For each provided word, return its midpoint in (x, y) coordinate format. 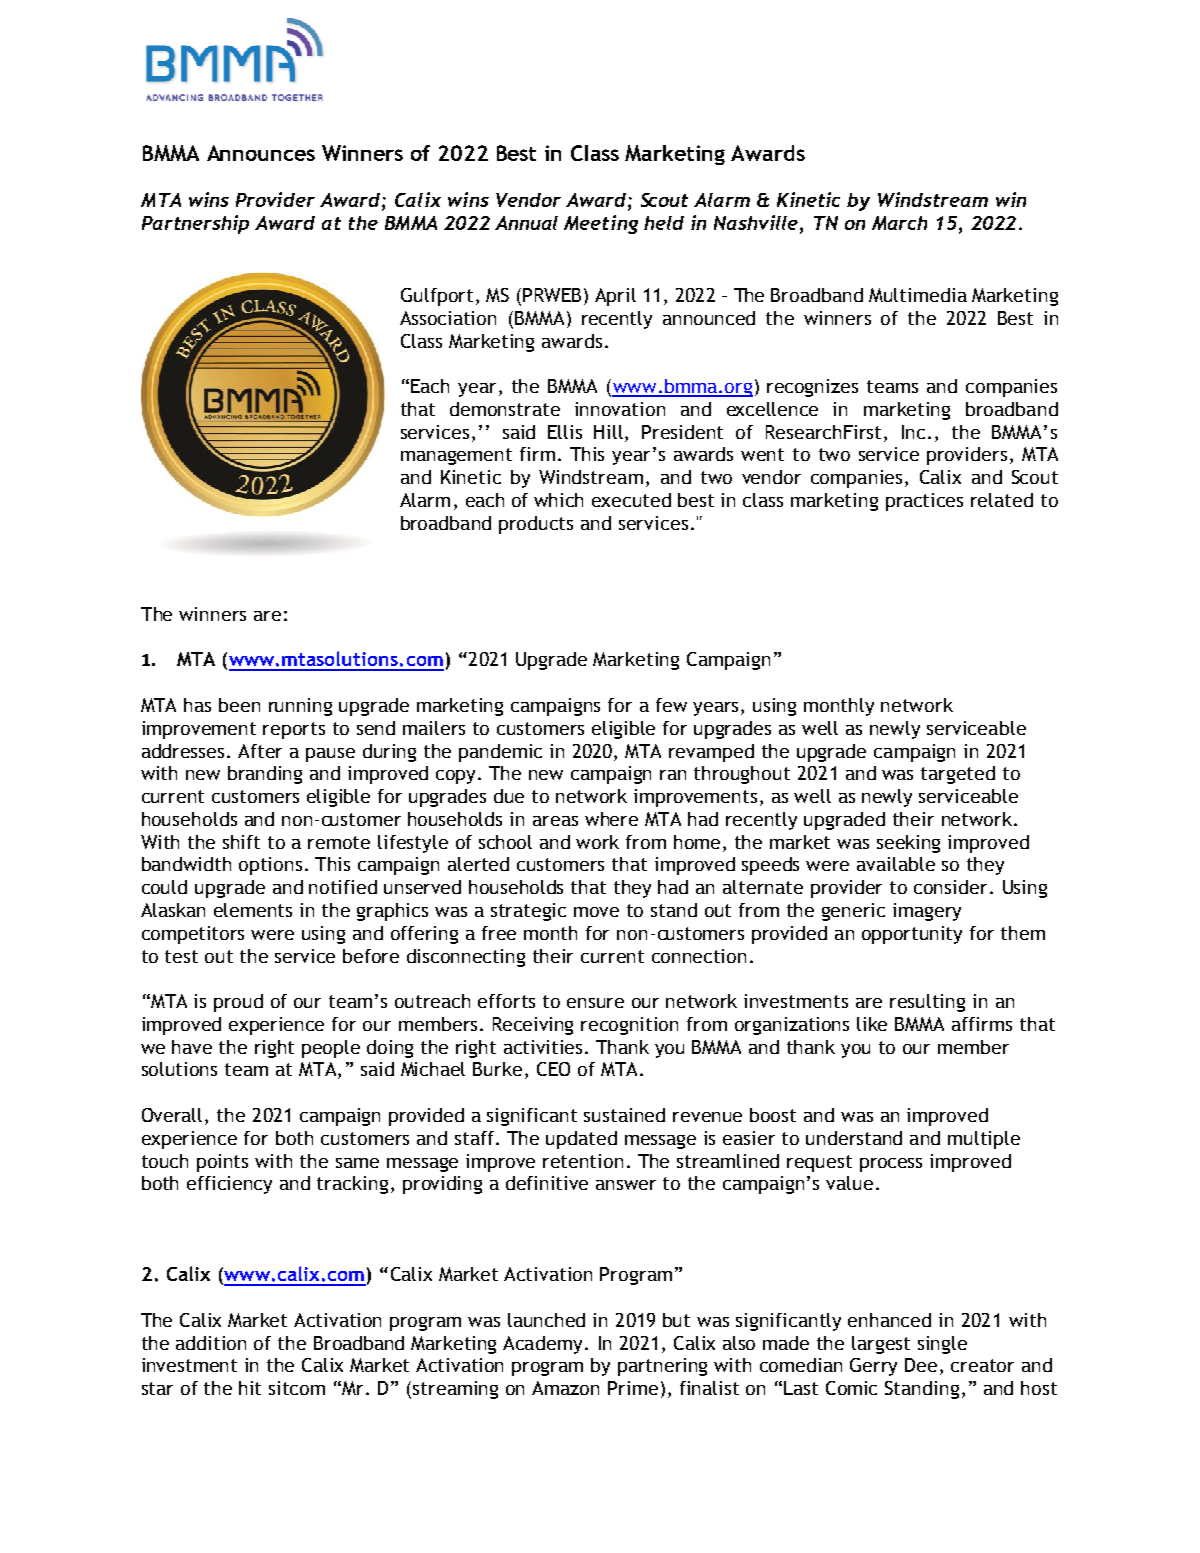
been (239, 705)
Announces (261, 153)
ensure (595, 1003)
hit (250, 1388)
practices (924, 502)
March (899, 223)
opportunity (912, 935)
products (536, 525)
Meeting (601, 224)
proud (238, 1003)
